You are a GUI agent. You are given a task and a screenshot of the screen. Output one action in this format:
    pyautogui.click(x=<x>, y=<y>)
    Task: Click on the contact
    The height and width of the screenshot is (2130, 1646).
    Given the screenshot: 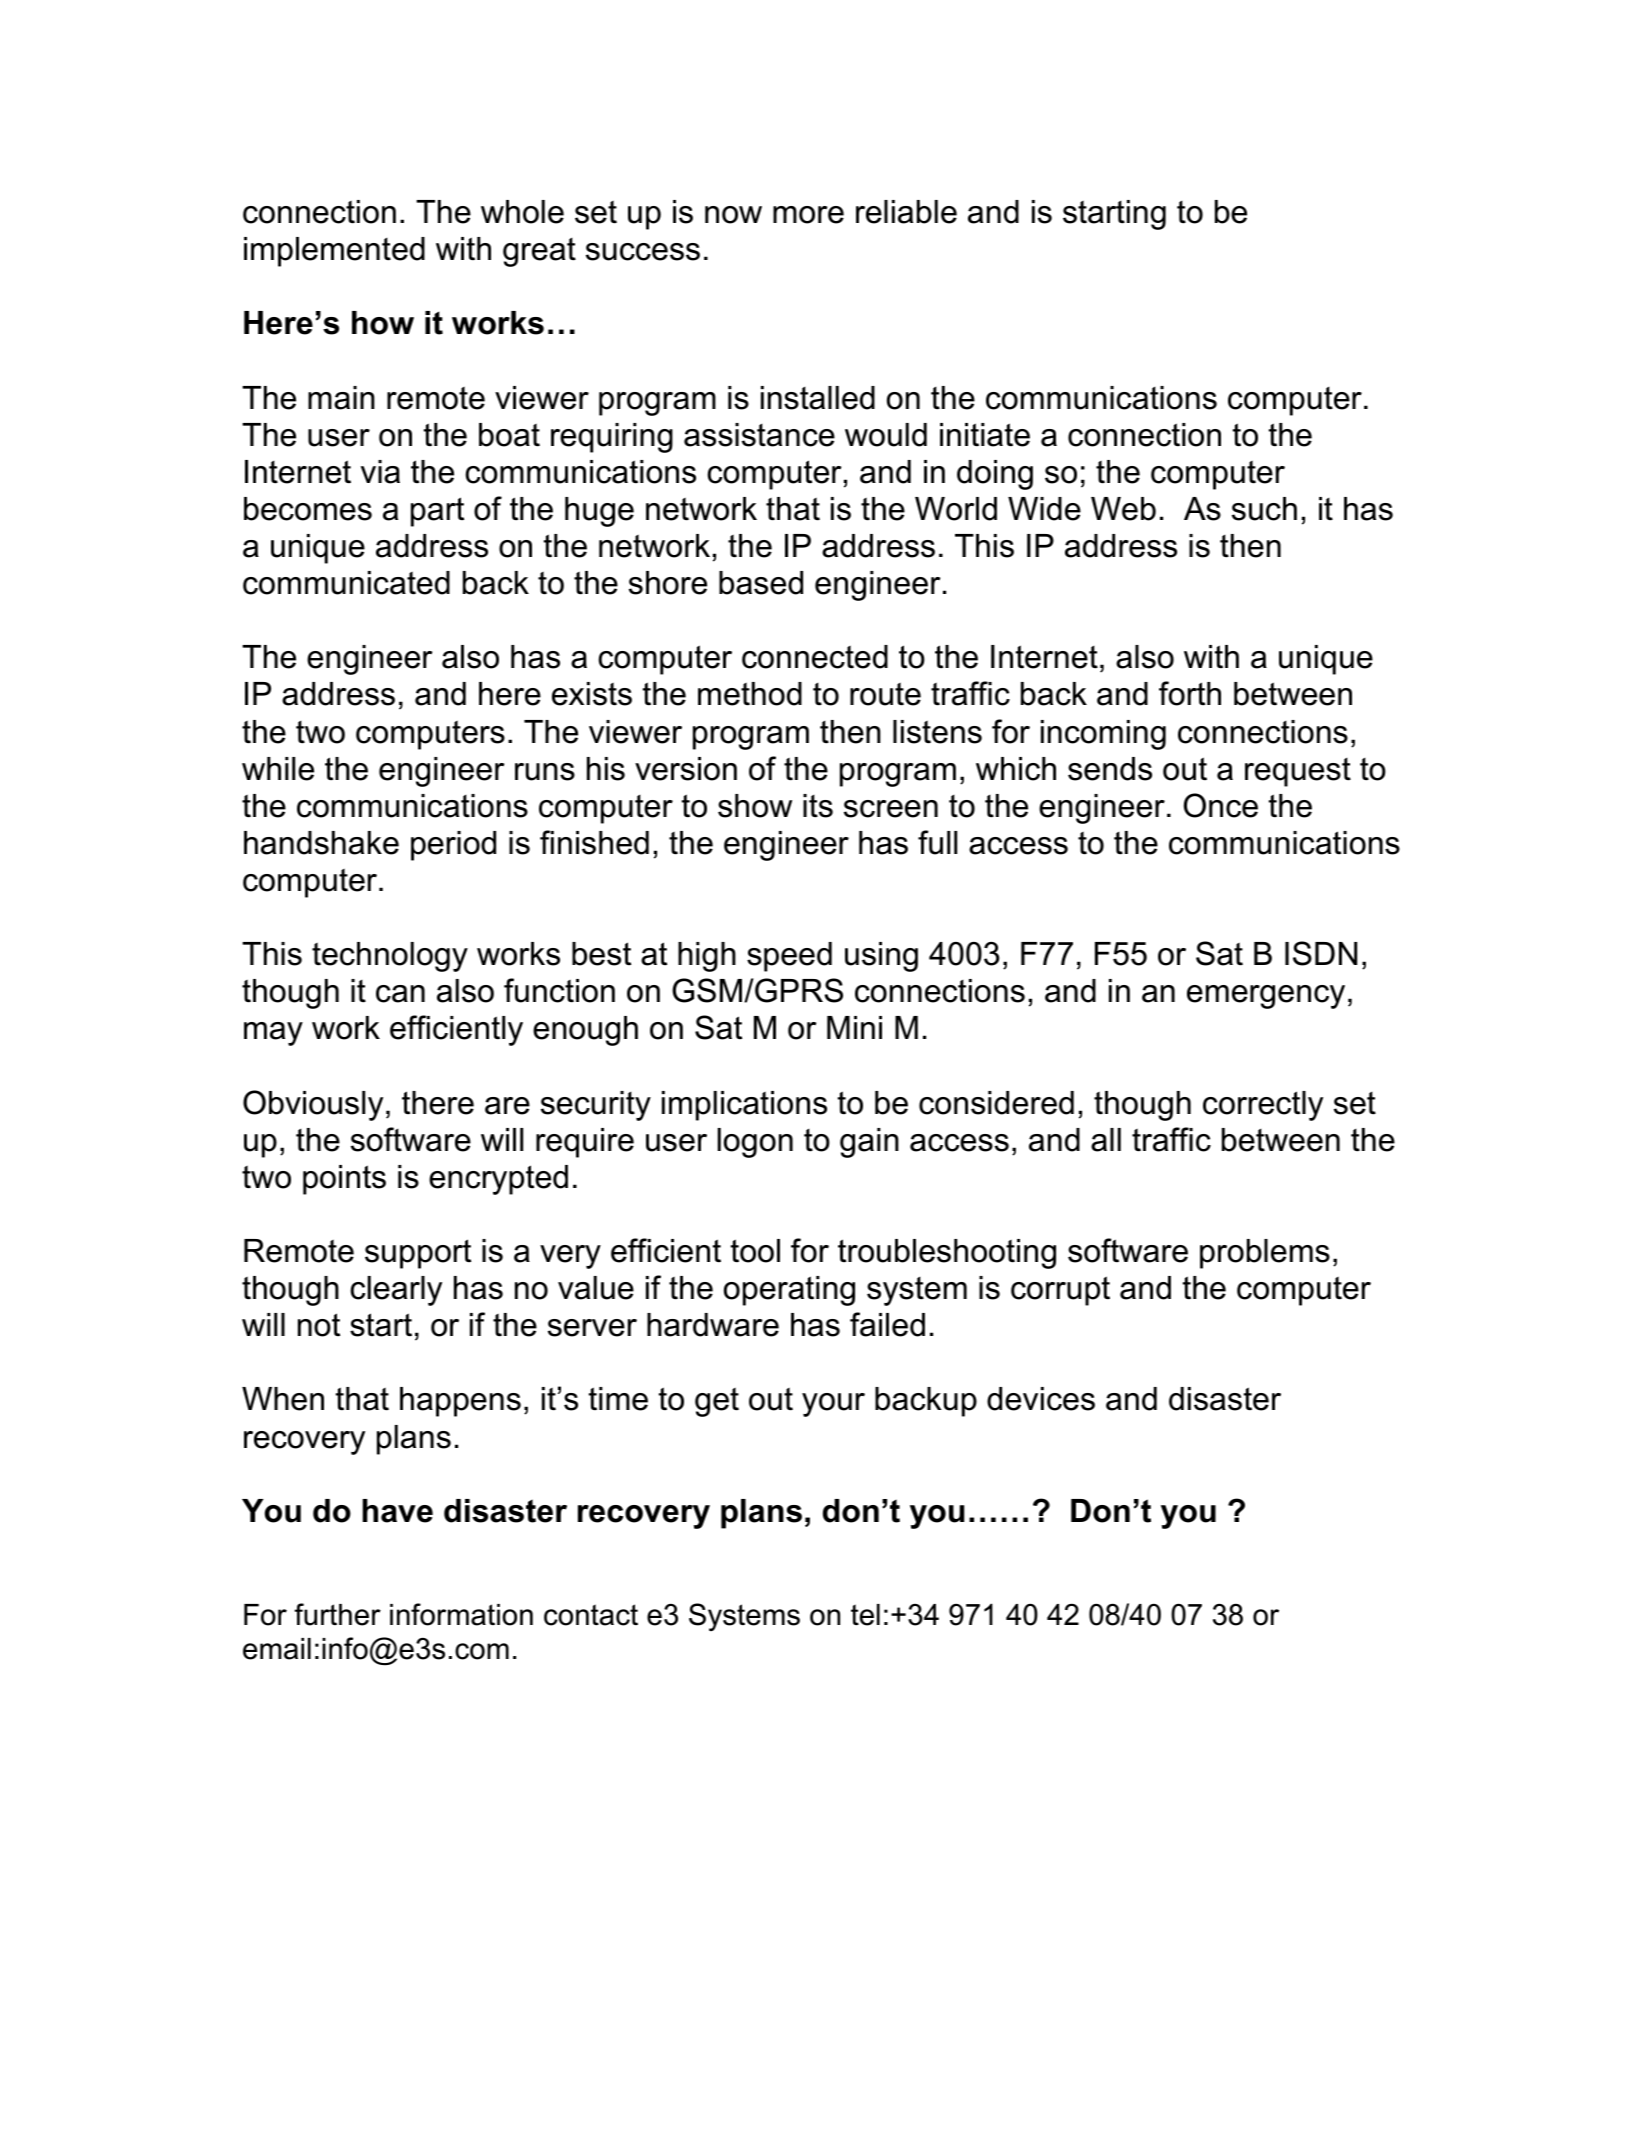 What is the action you would take?
    pyautogui.click(x=591, y=1615)
